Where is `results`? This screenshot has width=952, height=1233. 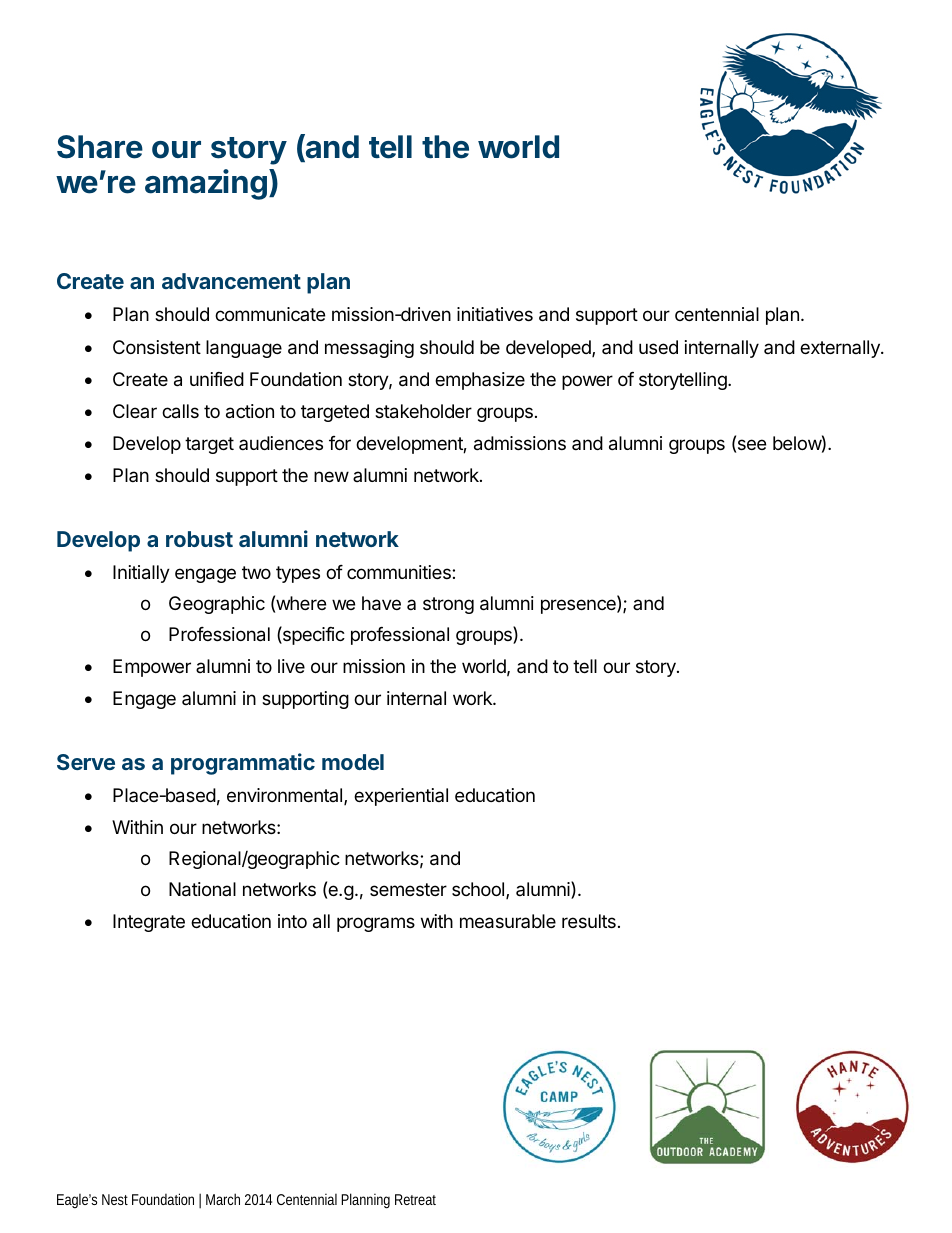 results is located at coordinates (589, 921).
